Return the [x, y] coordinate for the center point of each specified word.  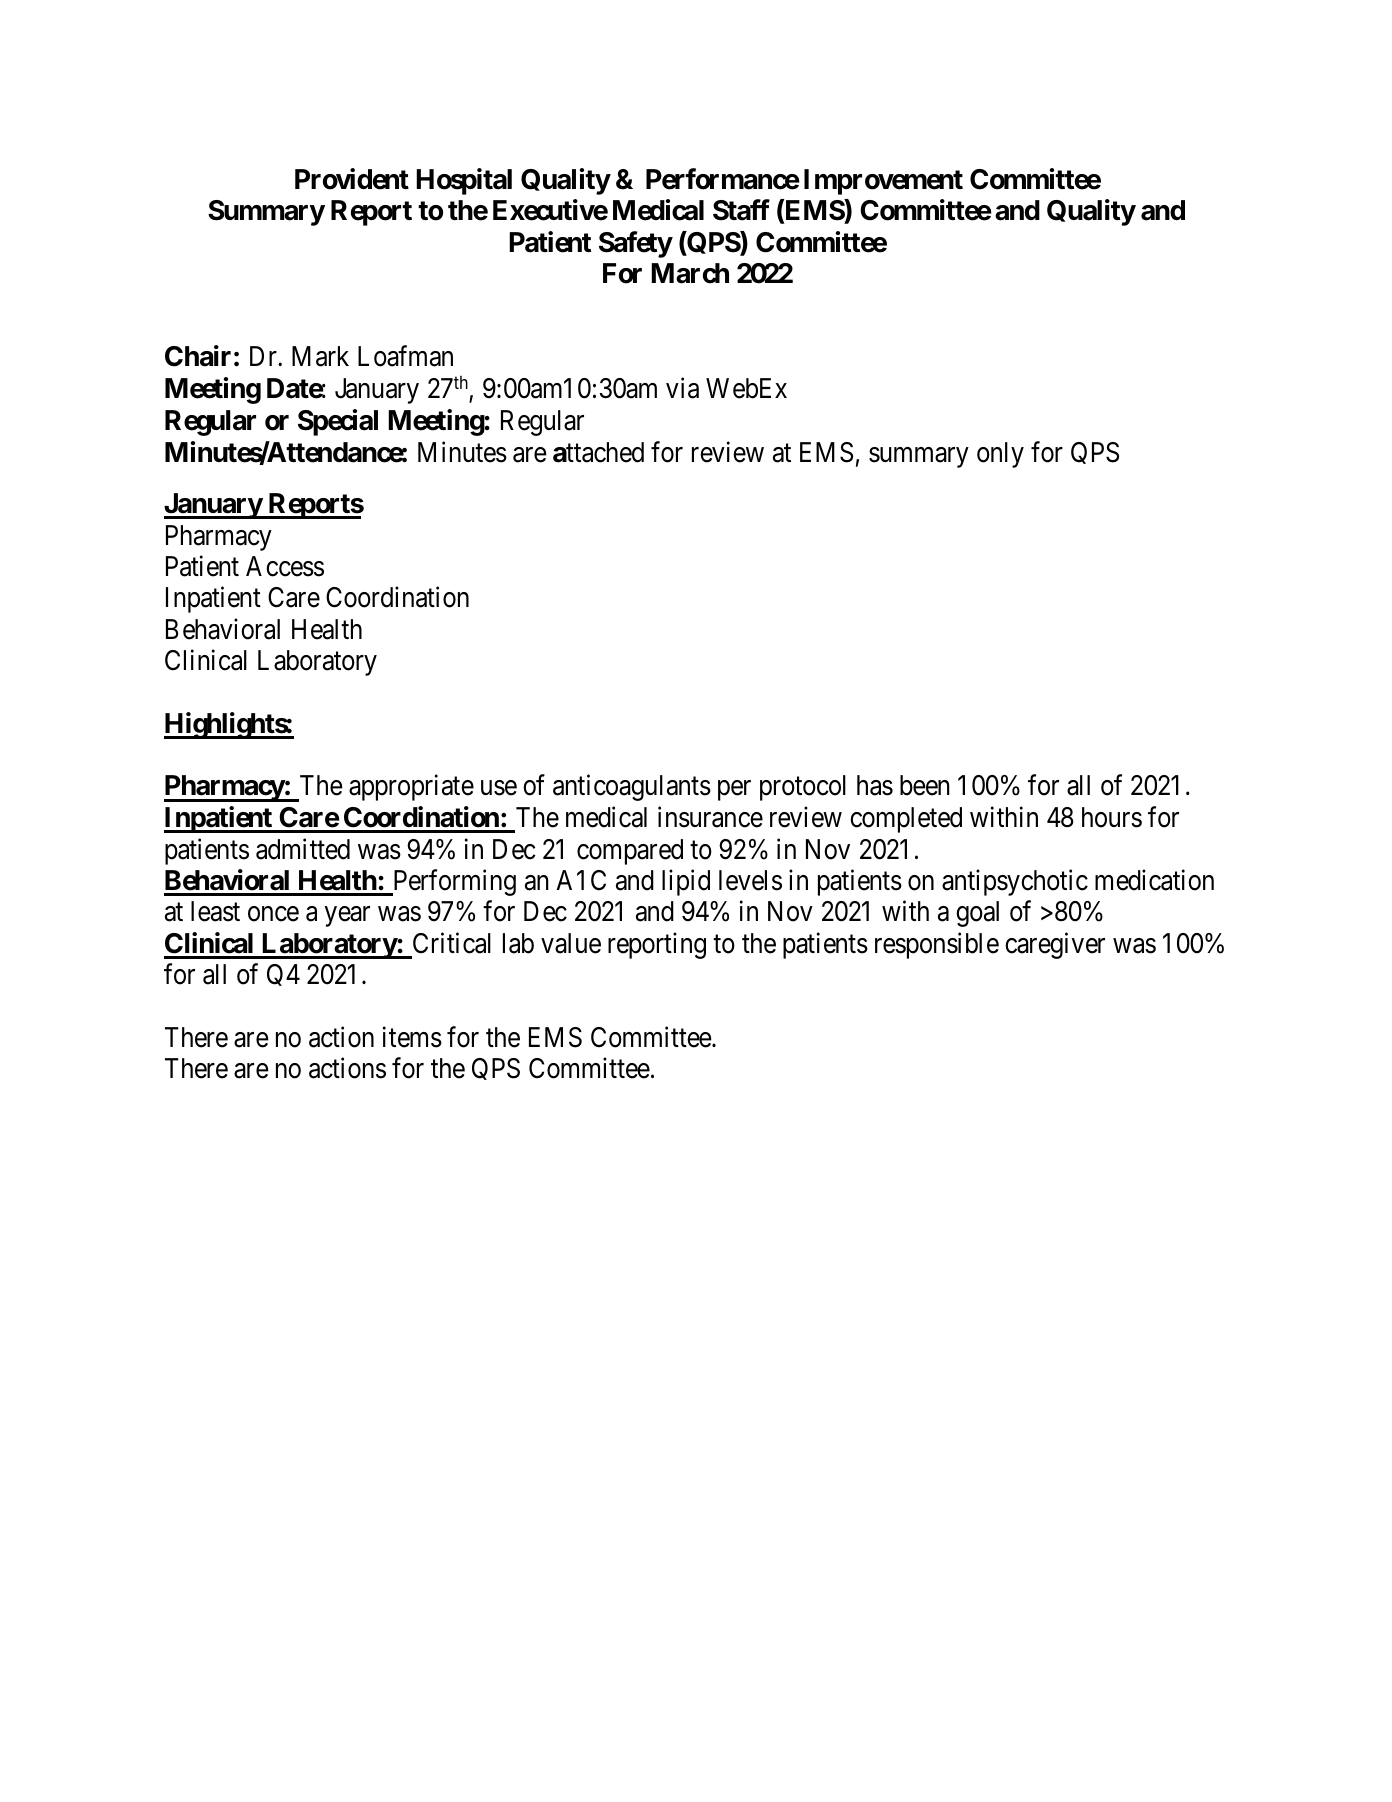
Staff [741, 210]
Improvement [883, 182]
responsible [937, 945]
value [571, 943]
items [412, 1037]
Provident [352, 179]
